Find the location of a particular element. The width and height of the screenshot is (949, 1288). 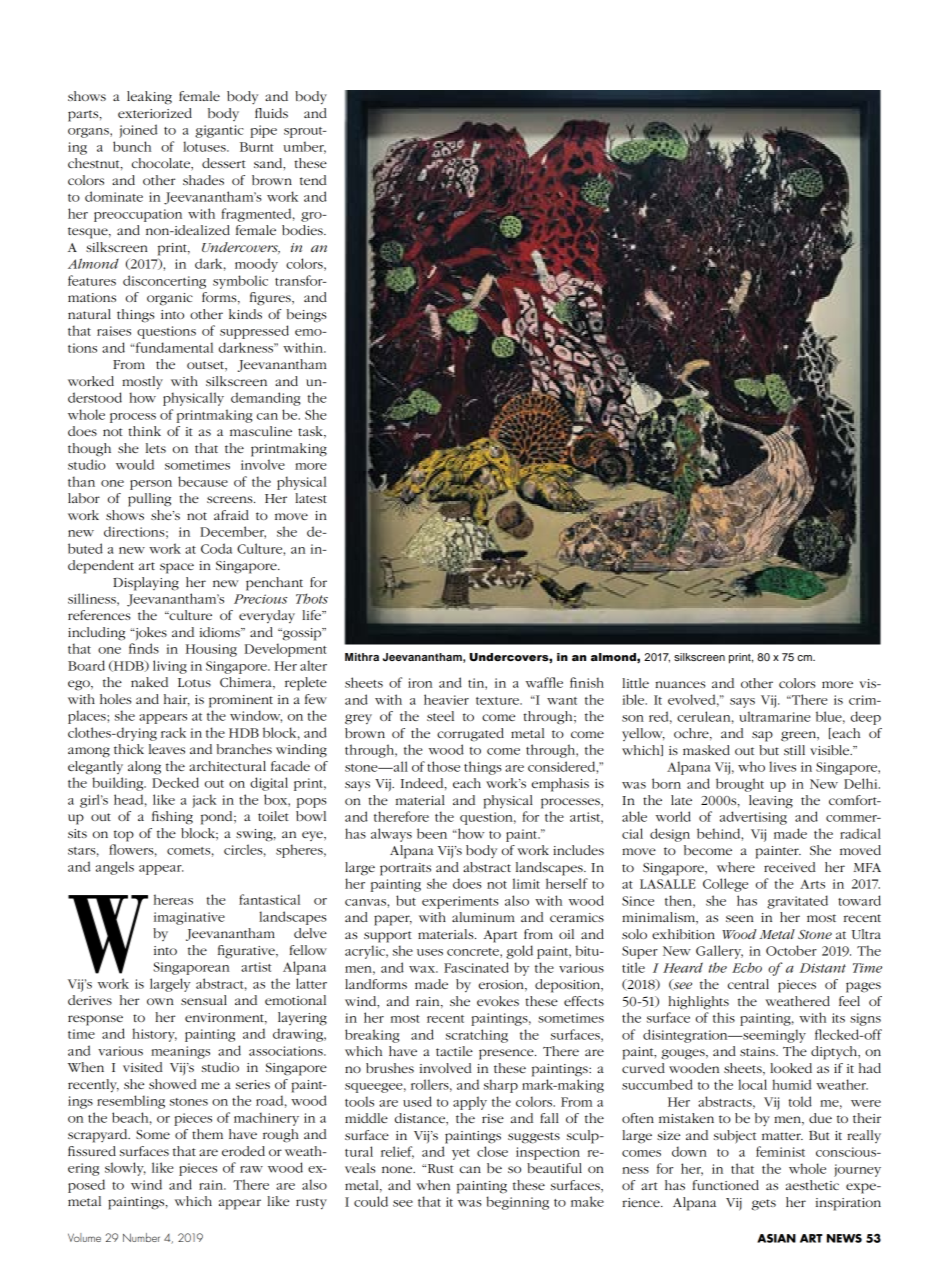

Thots is located at coordinates (312, 598).
